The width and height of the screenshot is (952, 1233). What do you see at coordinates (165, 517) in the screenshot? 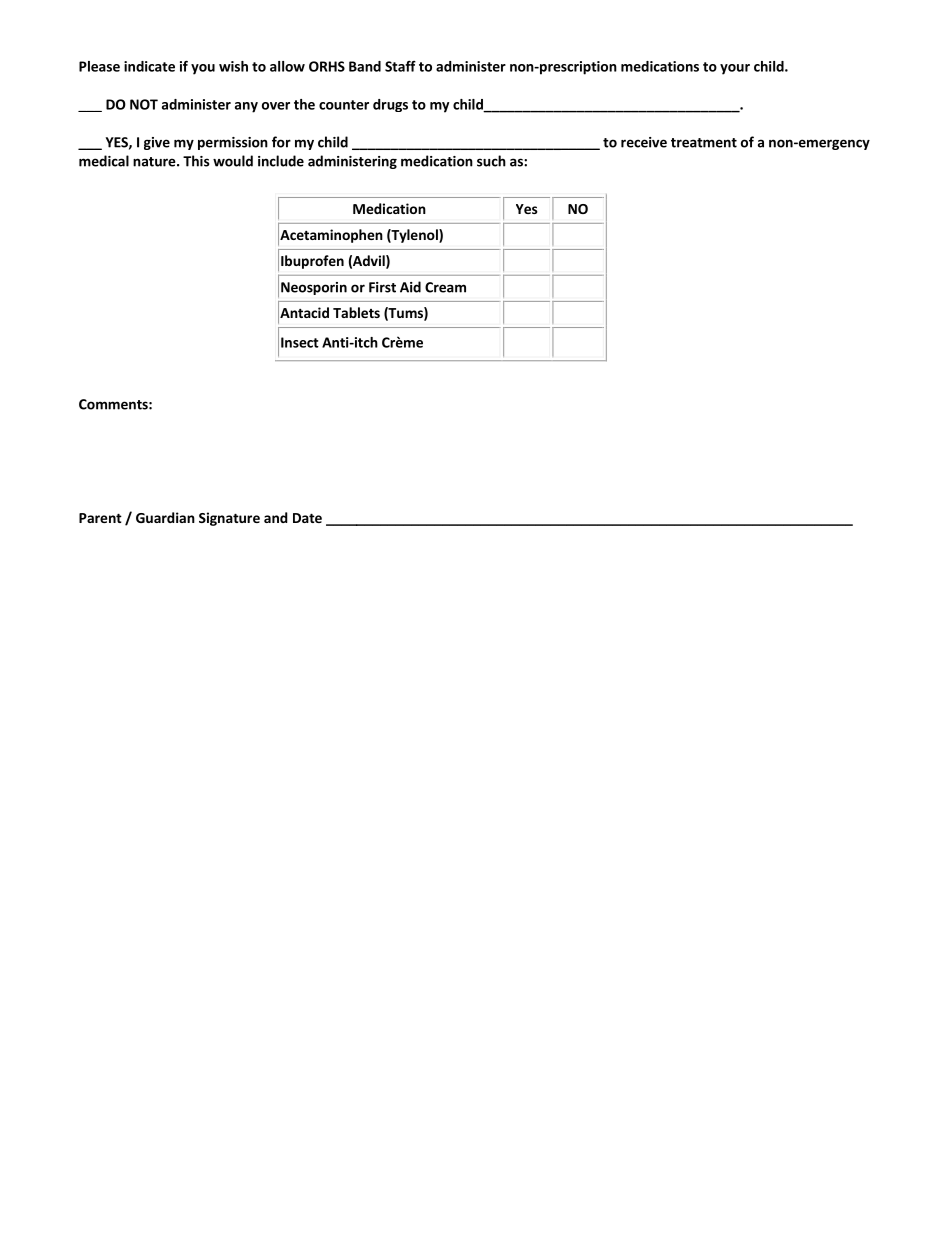
I see `Guardian` at bounding box center [165, 517].
